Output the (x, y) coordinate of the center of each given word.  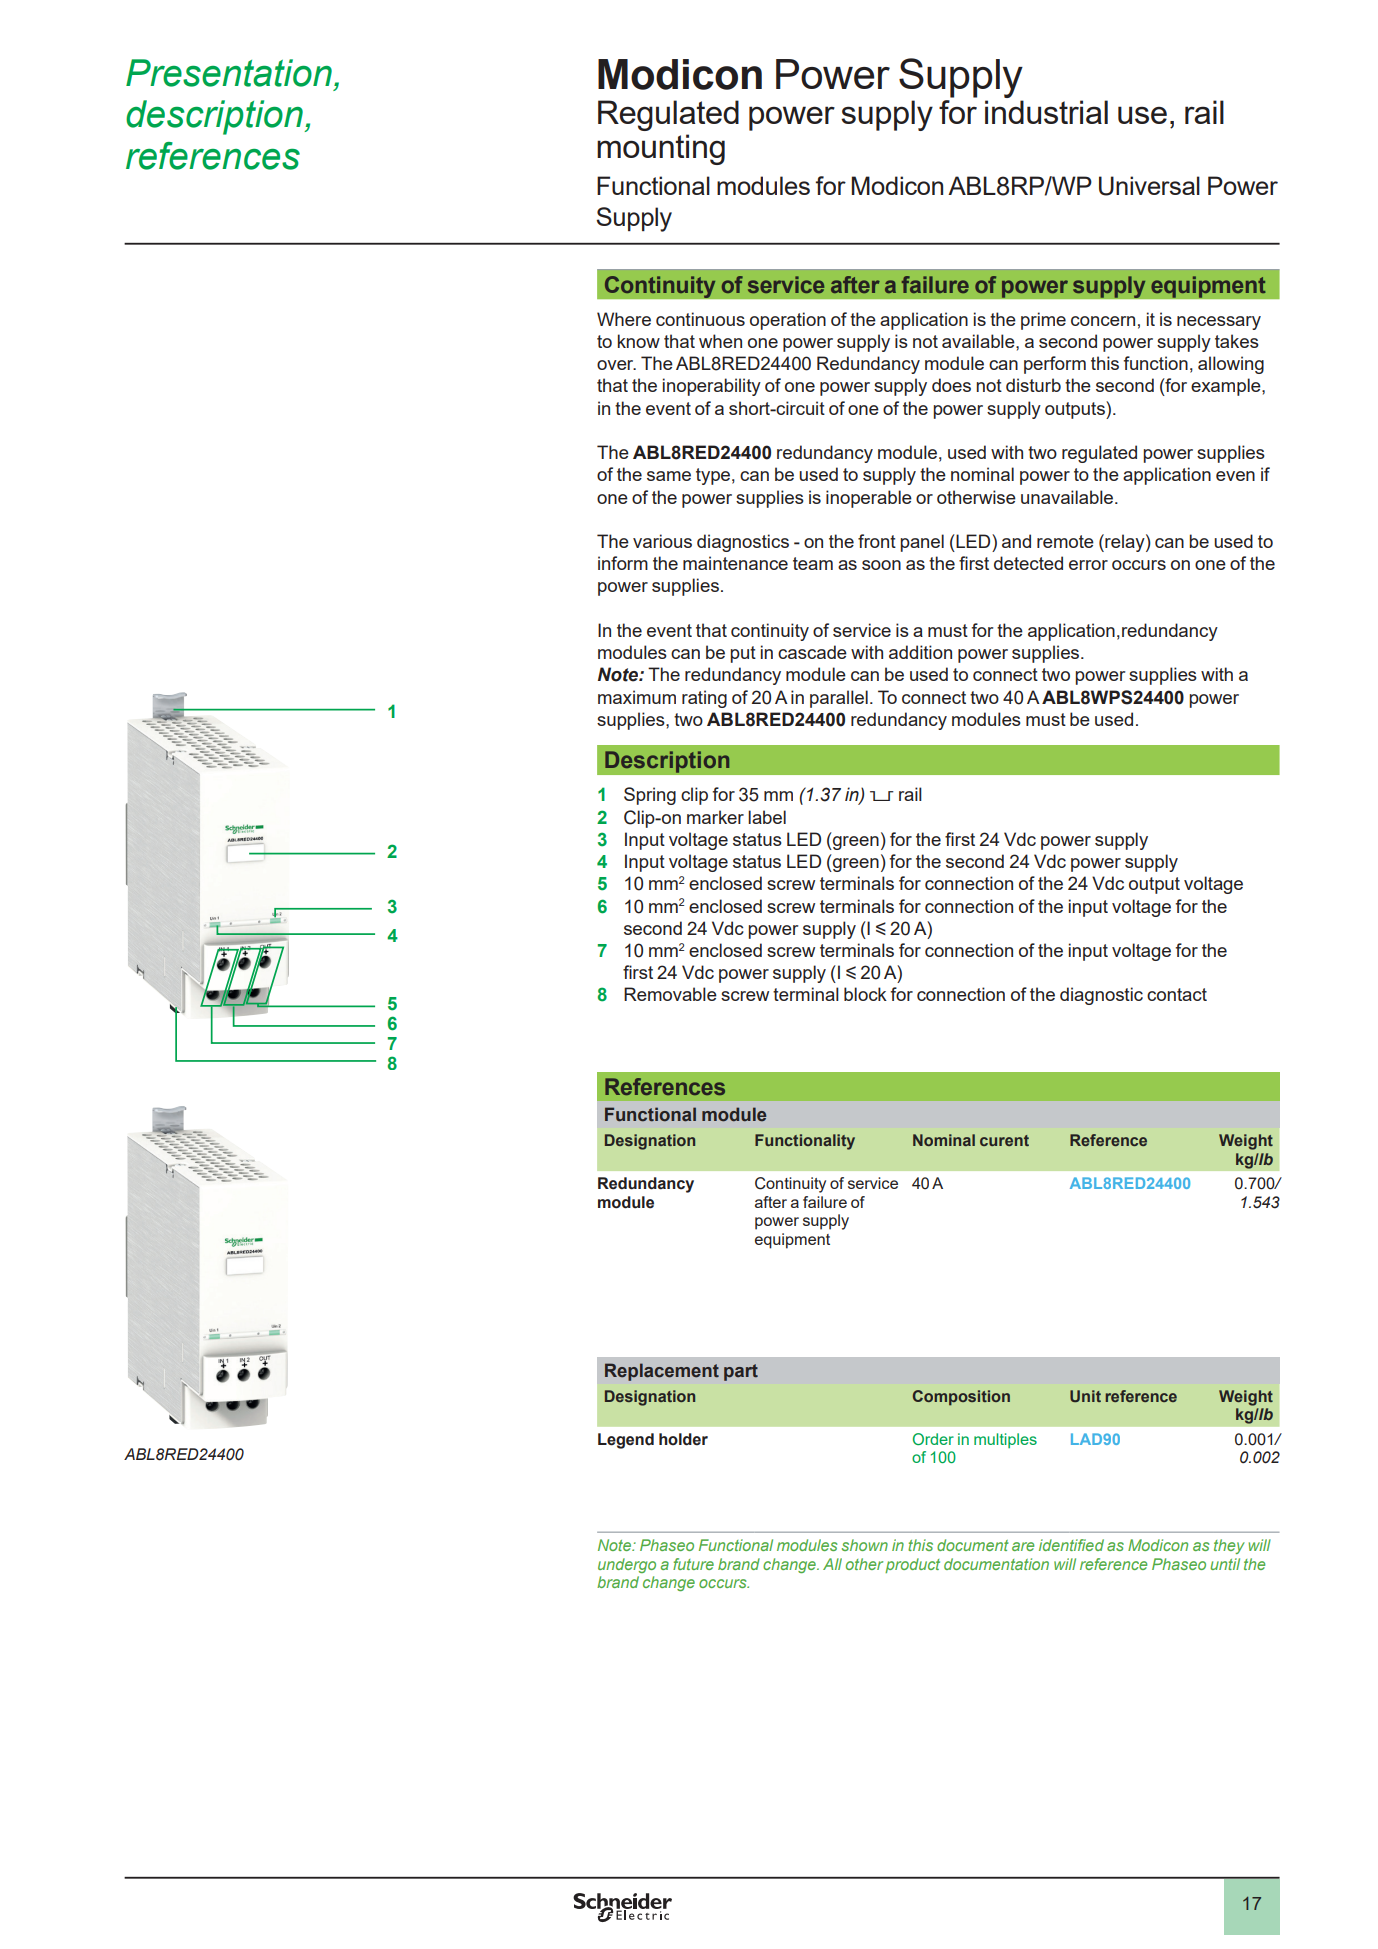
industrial (1046, 112)
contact (1177, 994)
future (693, 1564)
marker (715, 817)
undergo (627, 1565)
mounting (661, 149)
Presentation (229, 73)
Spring (650, 796)
